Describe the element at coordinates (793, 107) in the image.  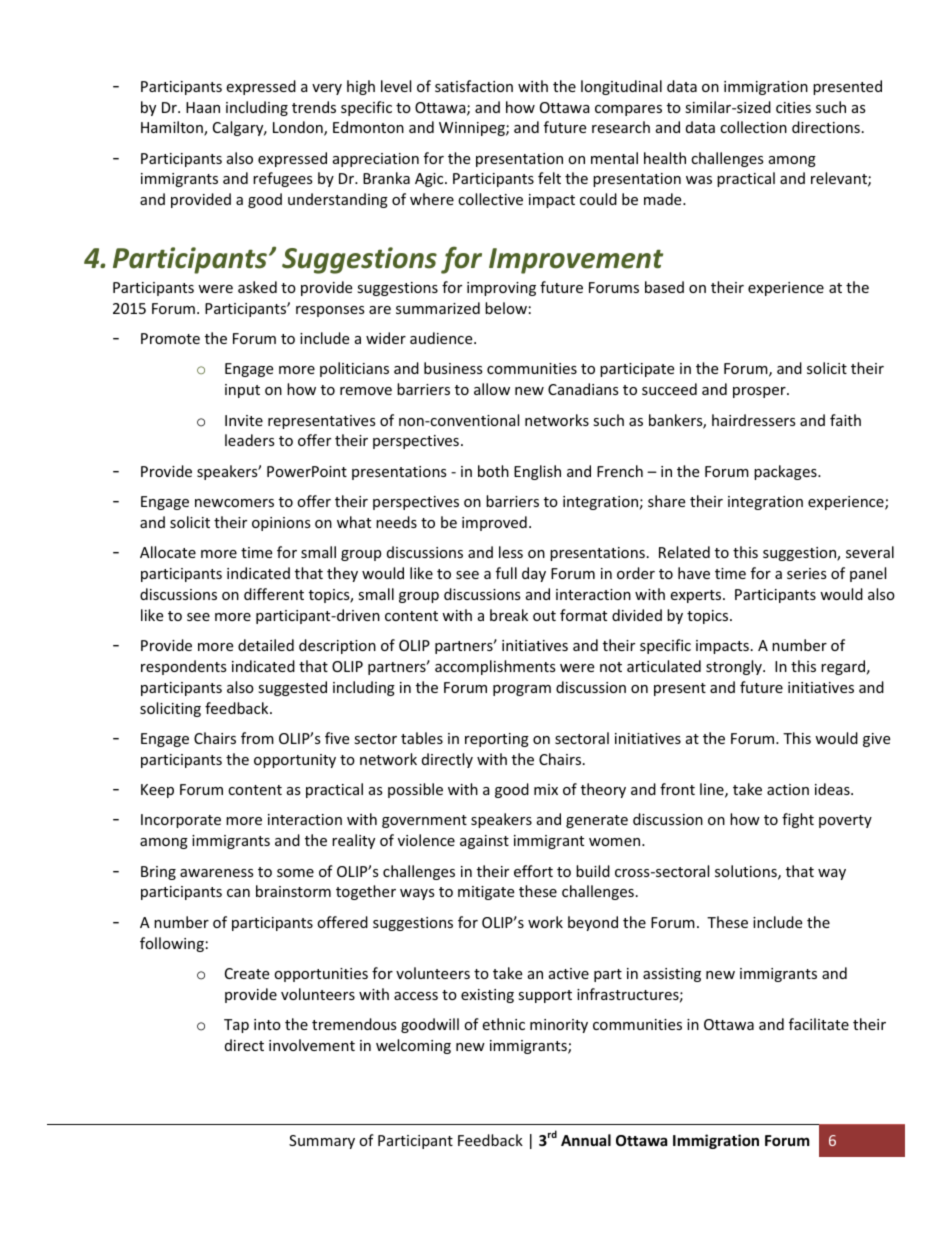
I see `cities` at that location.
